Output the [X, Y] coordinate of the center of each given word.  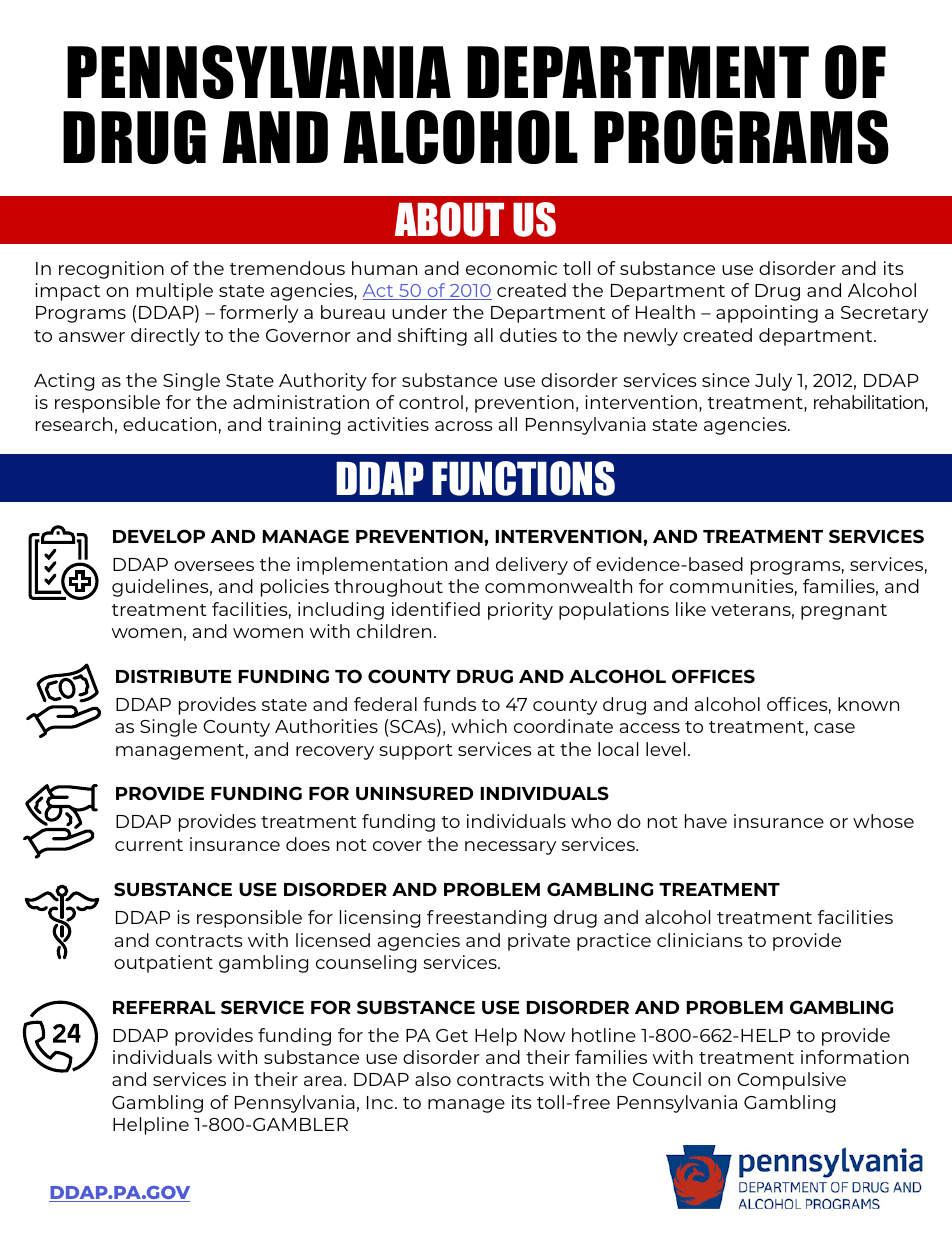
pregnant [844, 612]
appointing [767, 314]
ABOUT [449, 219]
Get [452, 1035]
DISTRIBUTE [173, 676]
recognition [111, 270]
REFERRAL [164, 1007]
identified [436, 609]
